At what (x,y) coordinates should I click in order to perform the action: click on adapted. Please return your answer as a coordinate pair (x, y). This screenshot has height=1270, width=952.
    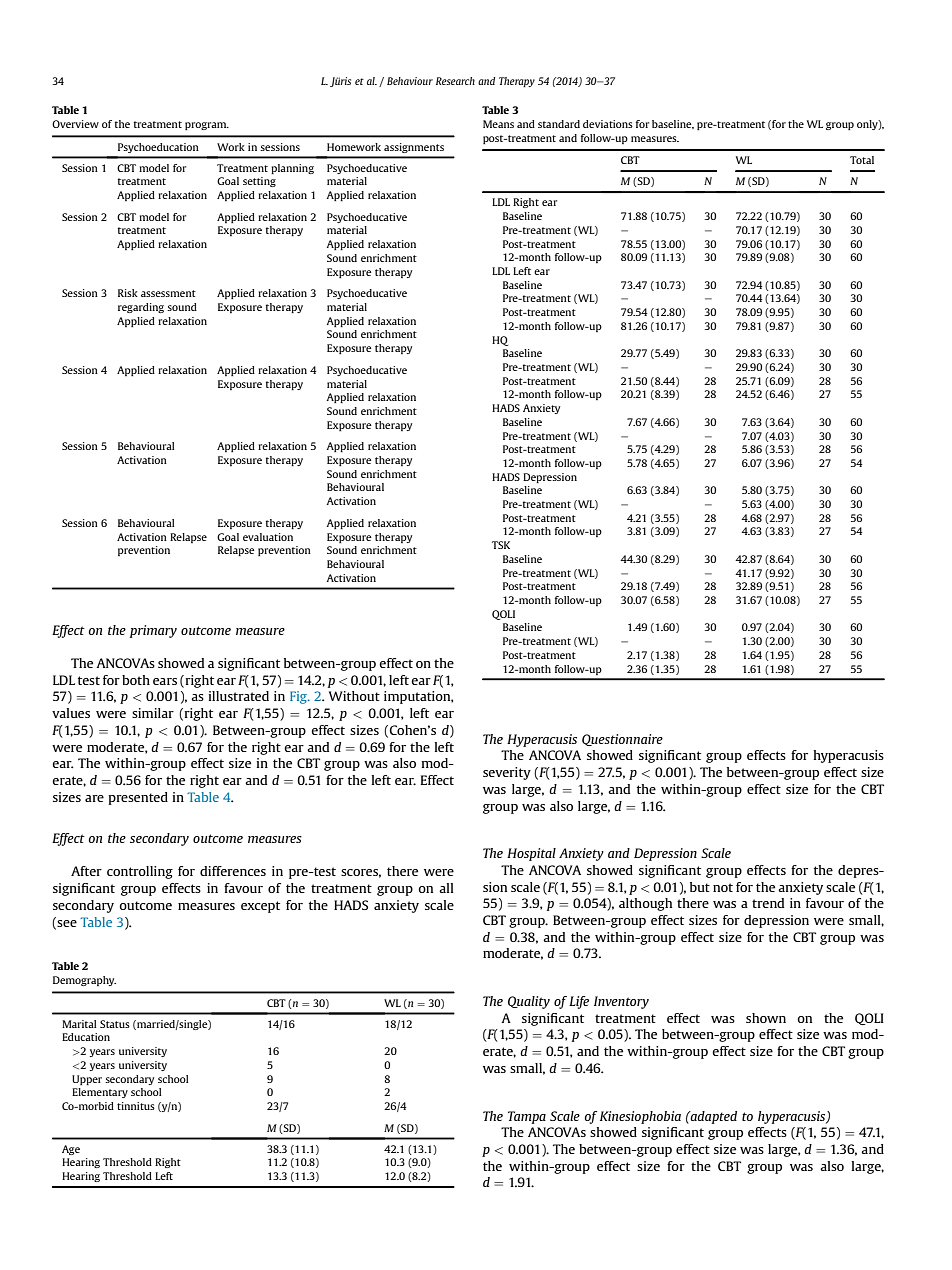
    Looking at the image, I should click on (713, 1117).
